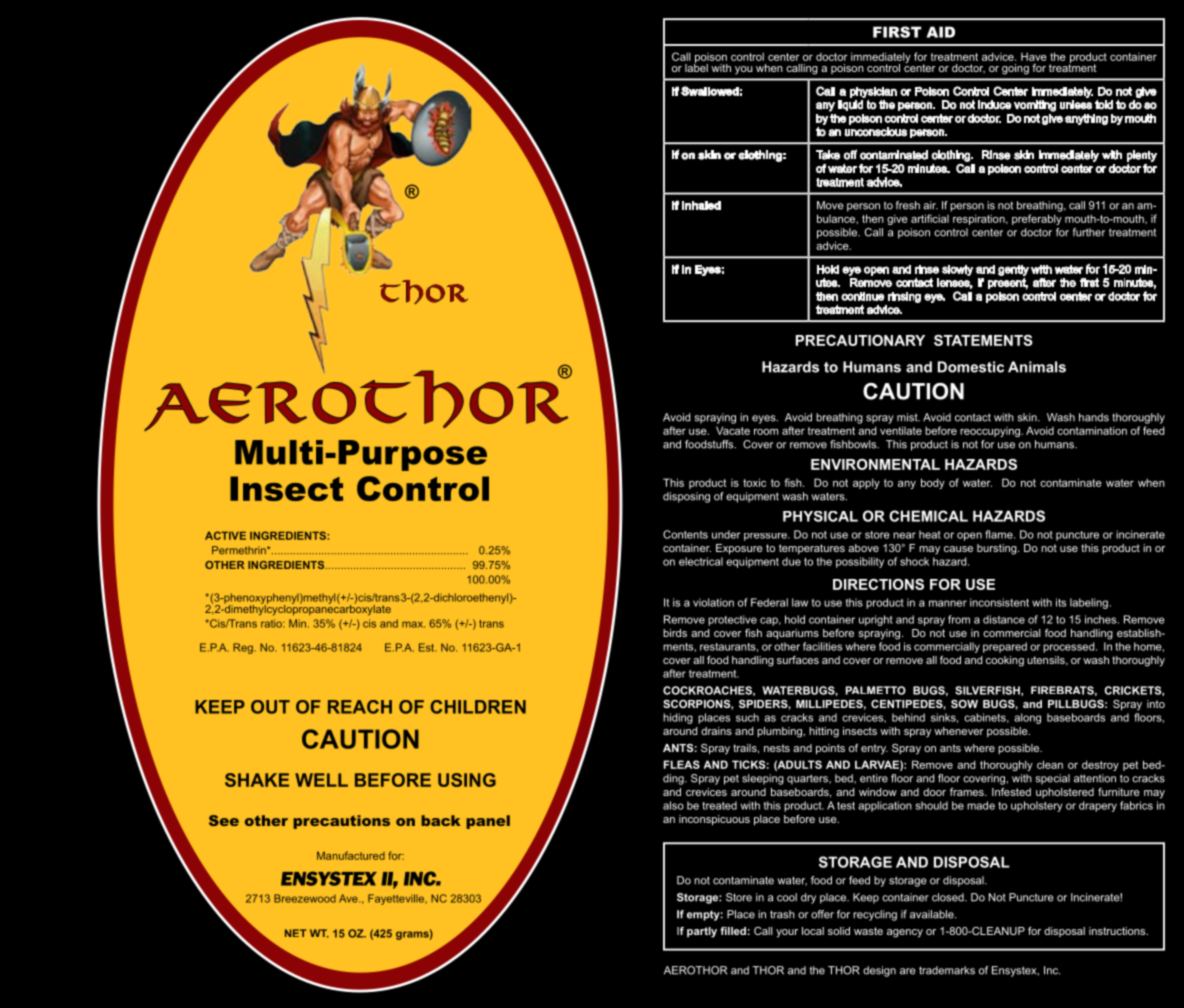 Image resolution: width=1184 pixels, height=1008 pixels. Describe the element at coordinates (675, 633) in the image. I see `birds` at that location.
